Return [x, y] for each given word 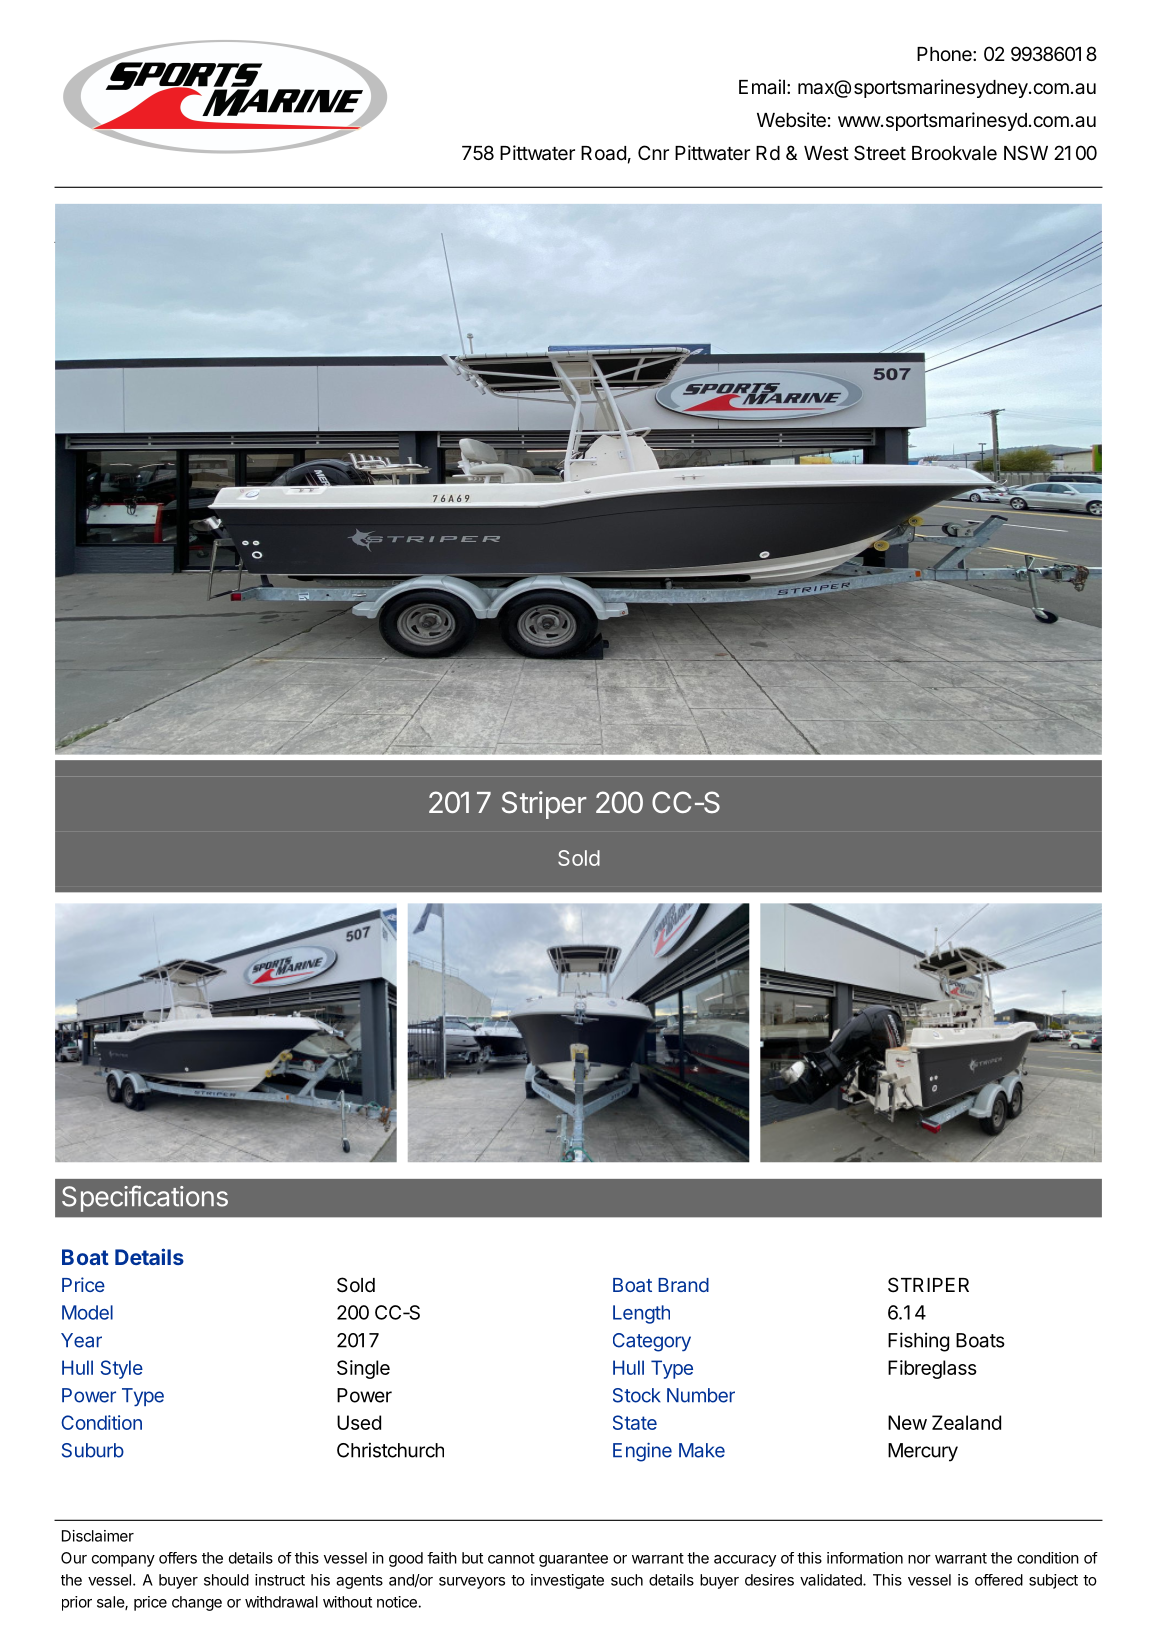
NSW [1026, 153]
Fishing [918, 1342]
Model [87, 1312]
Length [641, 1314]
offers [178, 1558]
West [826, 153]
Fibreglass [932, 1369]
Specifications [145, 1198]
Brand [683, 1285]
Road [603, 153]
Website [791, 120]
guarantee [573, 1560]
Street [880, 153]
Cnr [653, 152]
